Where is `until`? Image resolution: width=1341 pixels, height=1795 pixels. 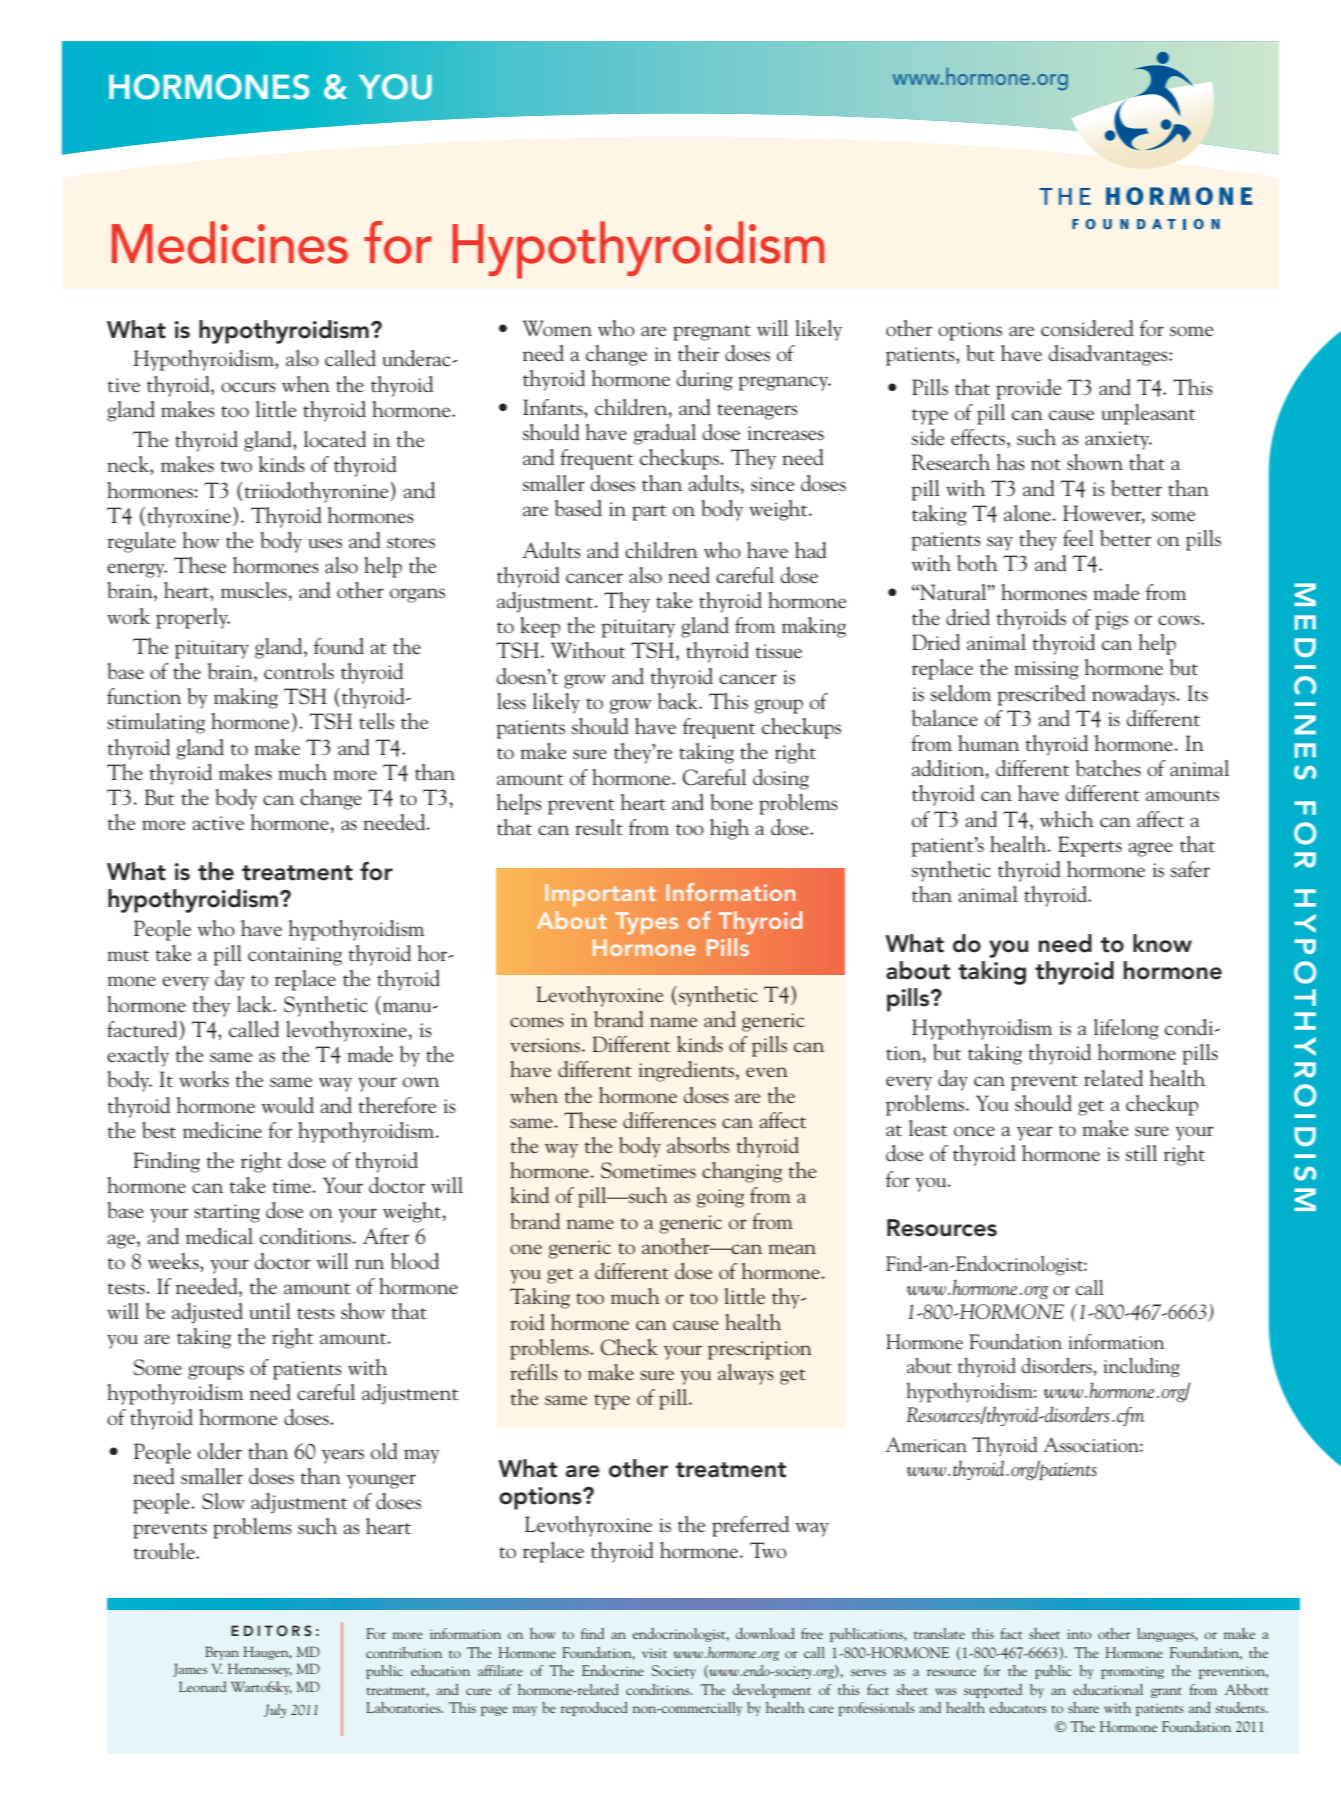 until is located at coordinates (270, 1311).
